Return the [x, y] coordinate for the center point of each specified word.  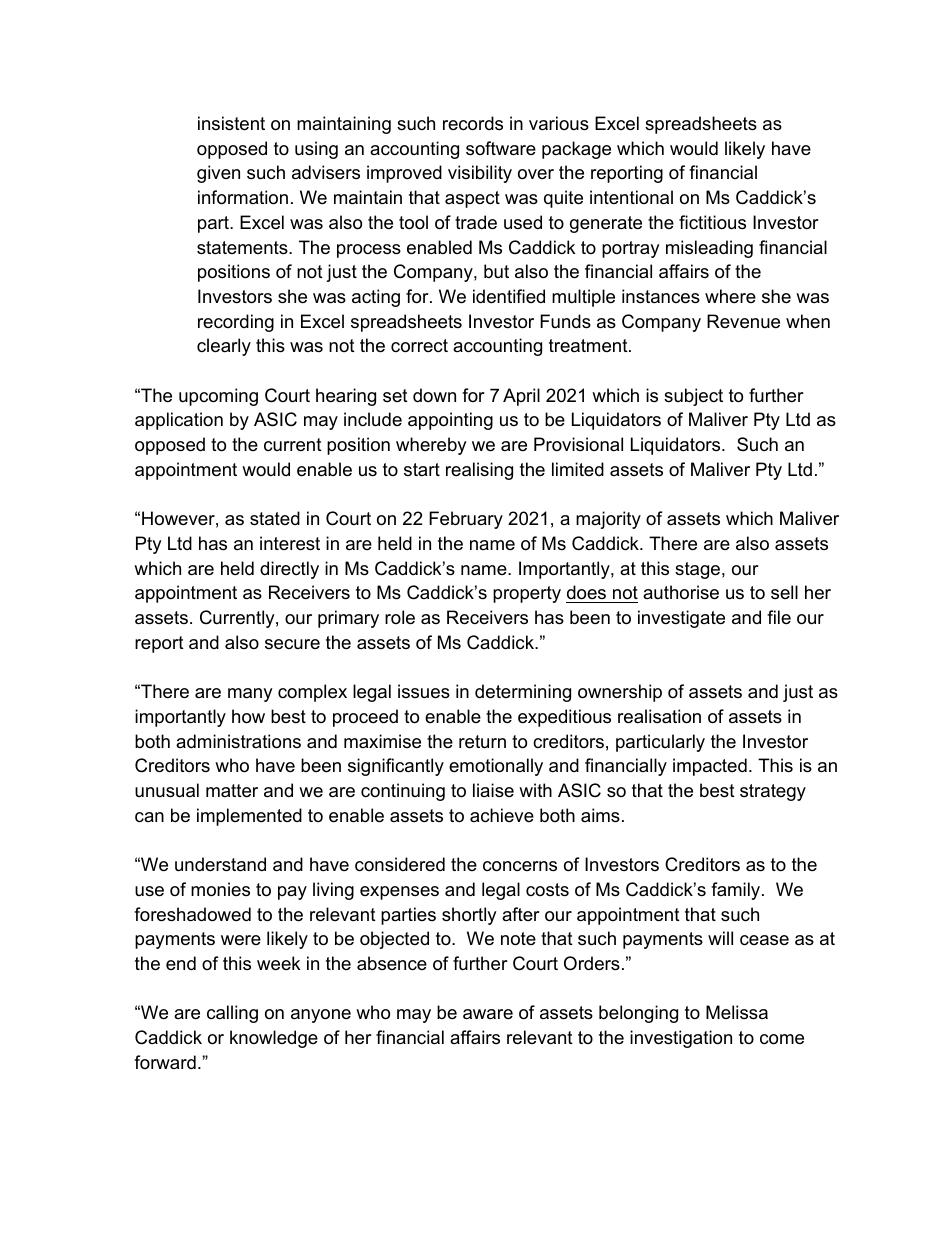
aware [488, 1014]
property [527, 594]
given [218, 174]
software [501, 148]
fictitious [712, 222]
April [521, 397]
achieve [502, 815]
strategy [773, 792]
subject [693, 397]
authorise [681, 592]
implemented [249, 817]
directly [289, 570]
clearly [224, 347]
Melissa [737, 1012]
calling [232, 1014]
